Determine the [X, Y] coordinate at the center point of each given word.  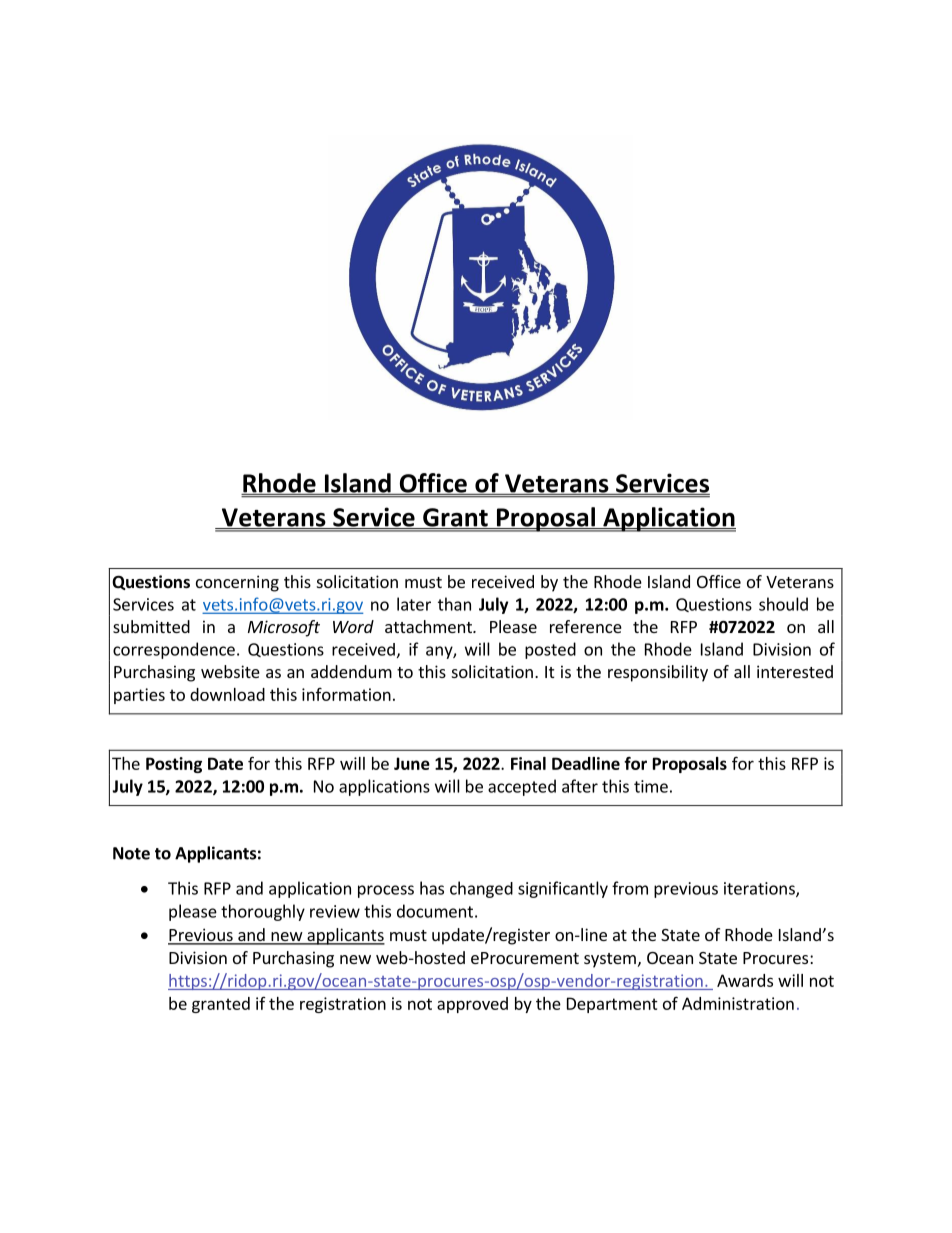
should [783, 604]
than [454, 604]
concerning [237, 583]
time [651, 786]
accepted [522, 787]
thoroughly [263, 912]
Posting [174, 765]
